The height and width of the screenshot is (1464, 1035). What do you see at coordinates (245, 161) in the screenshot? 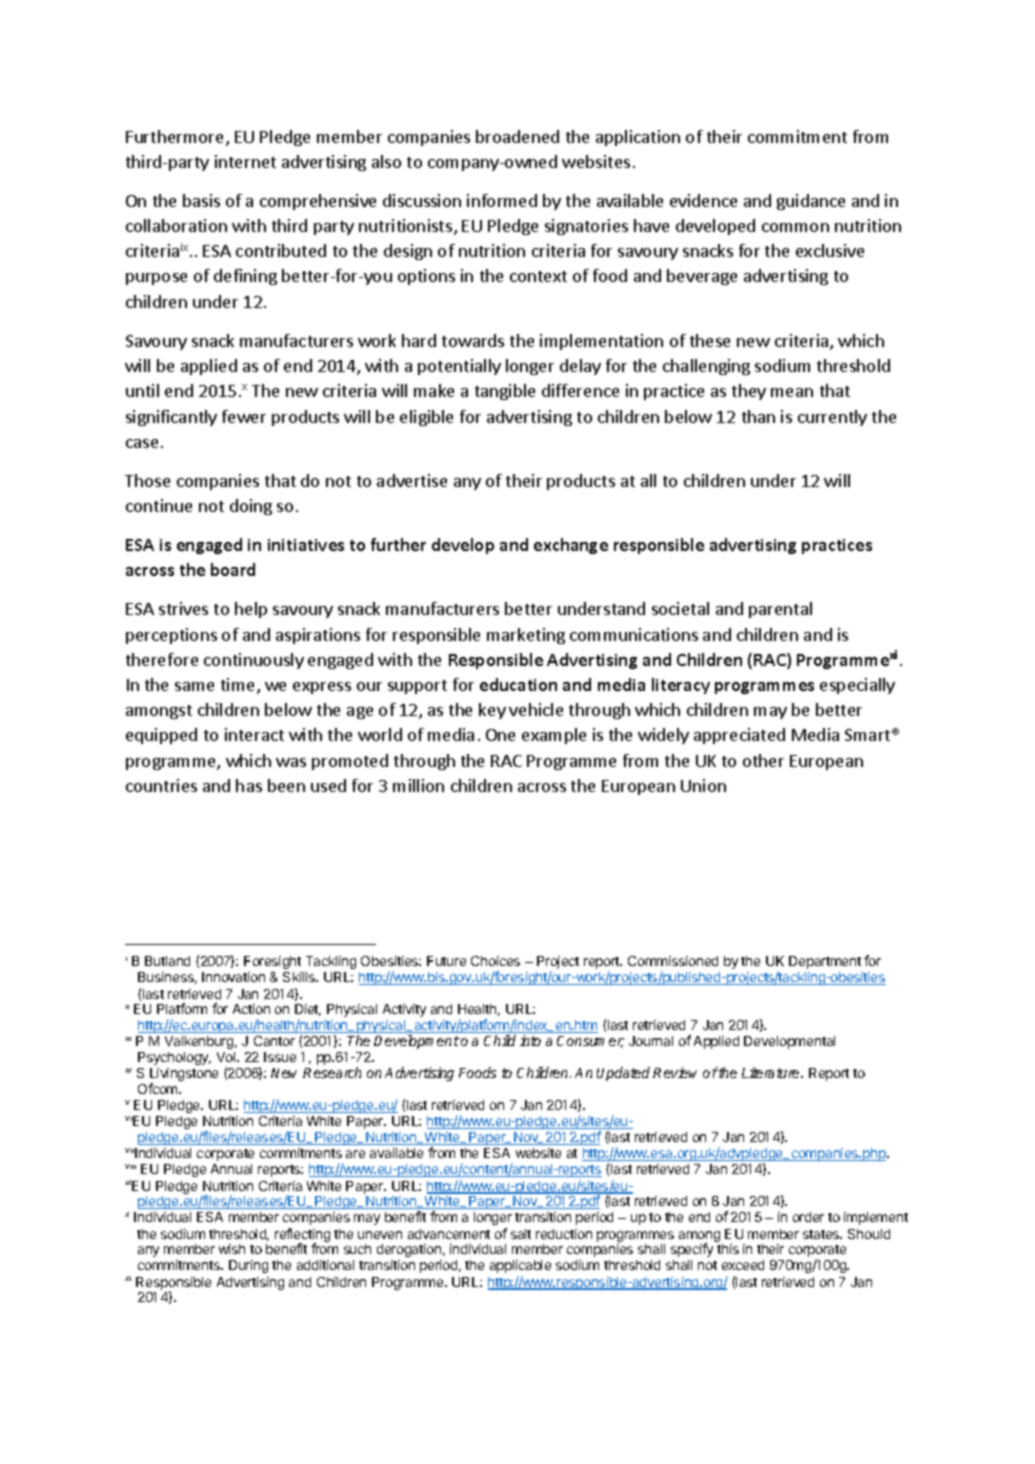
I see `internet` at bounding box center [245, 161].
